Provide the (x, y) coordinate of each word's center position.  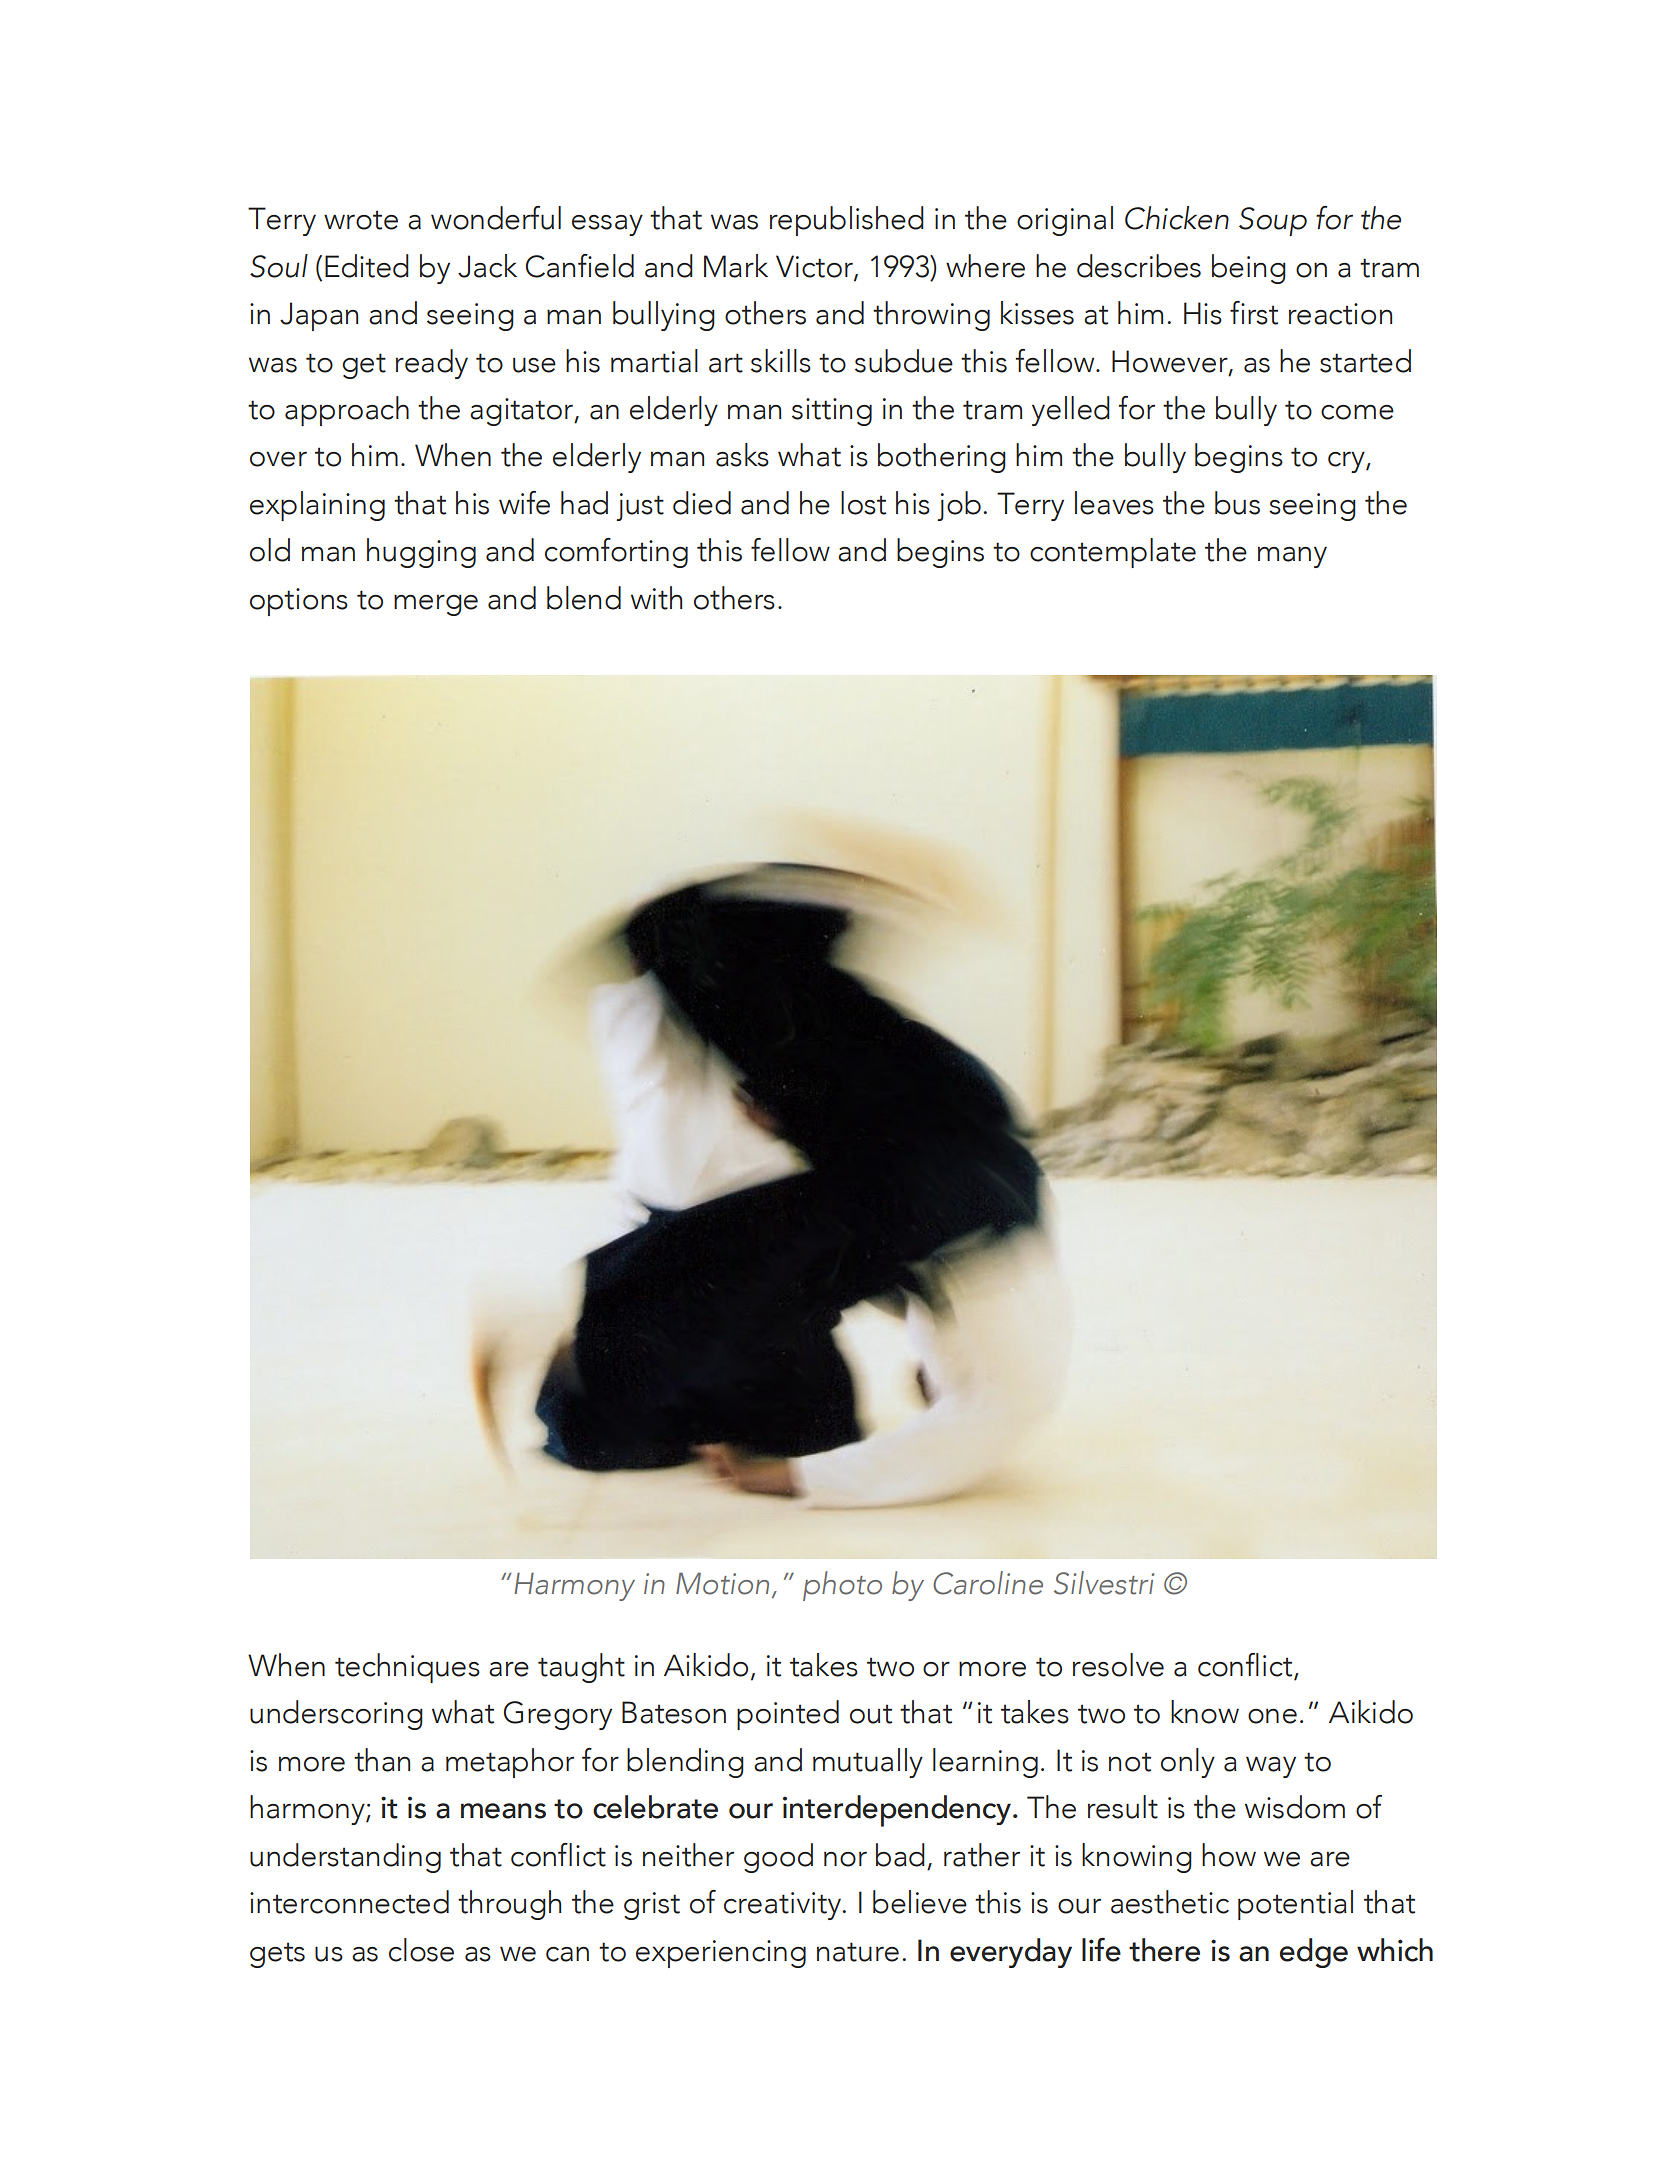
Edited (367, 266)
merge (436, 605)
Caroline (988, 1583)
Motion (722, 1583)
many (1292, 557)
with (656, 598)
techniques (407, 1668)
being (1249, 269)
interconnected (349, 1902)
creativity (783, 1906)
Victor (815, 267)
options (299, 602)
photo (842, 1586)
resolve (1118, 1665)
